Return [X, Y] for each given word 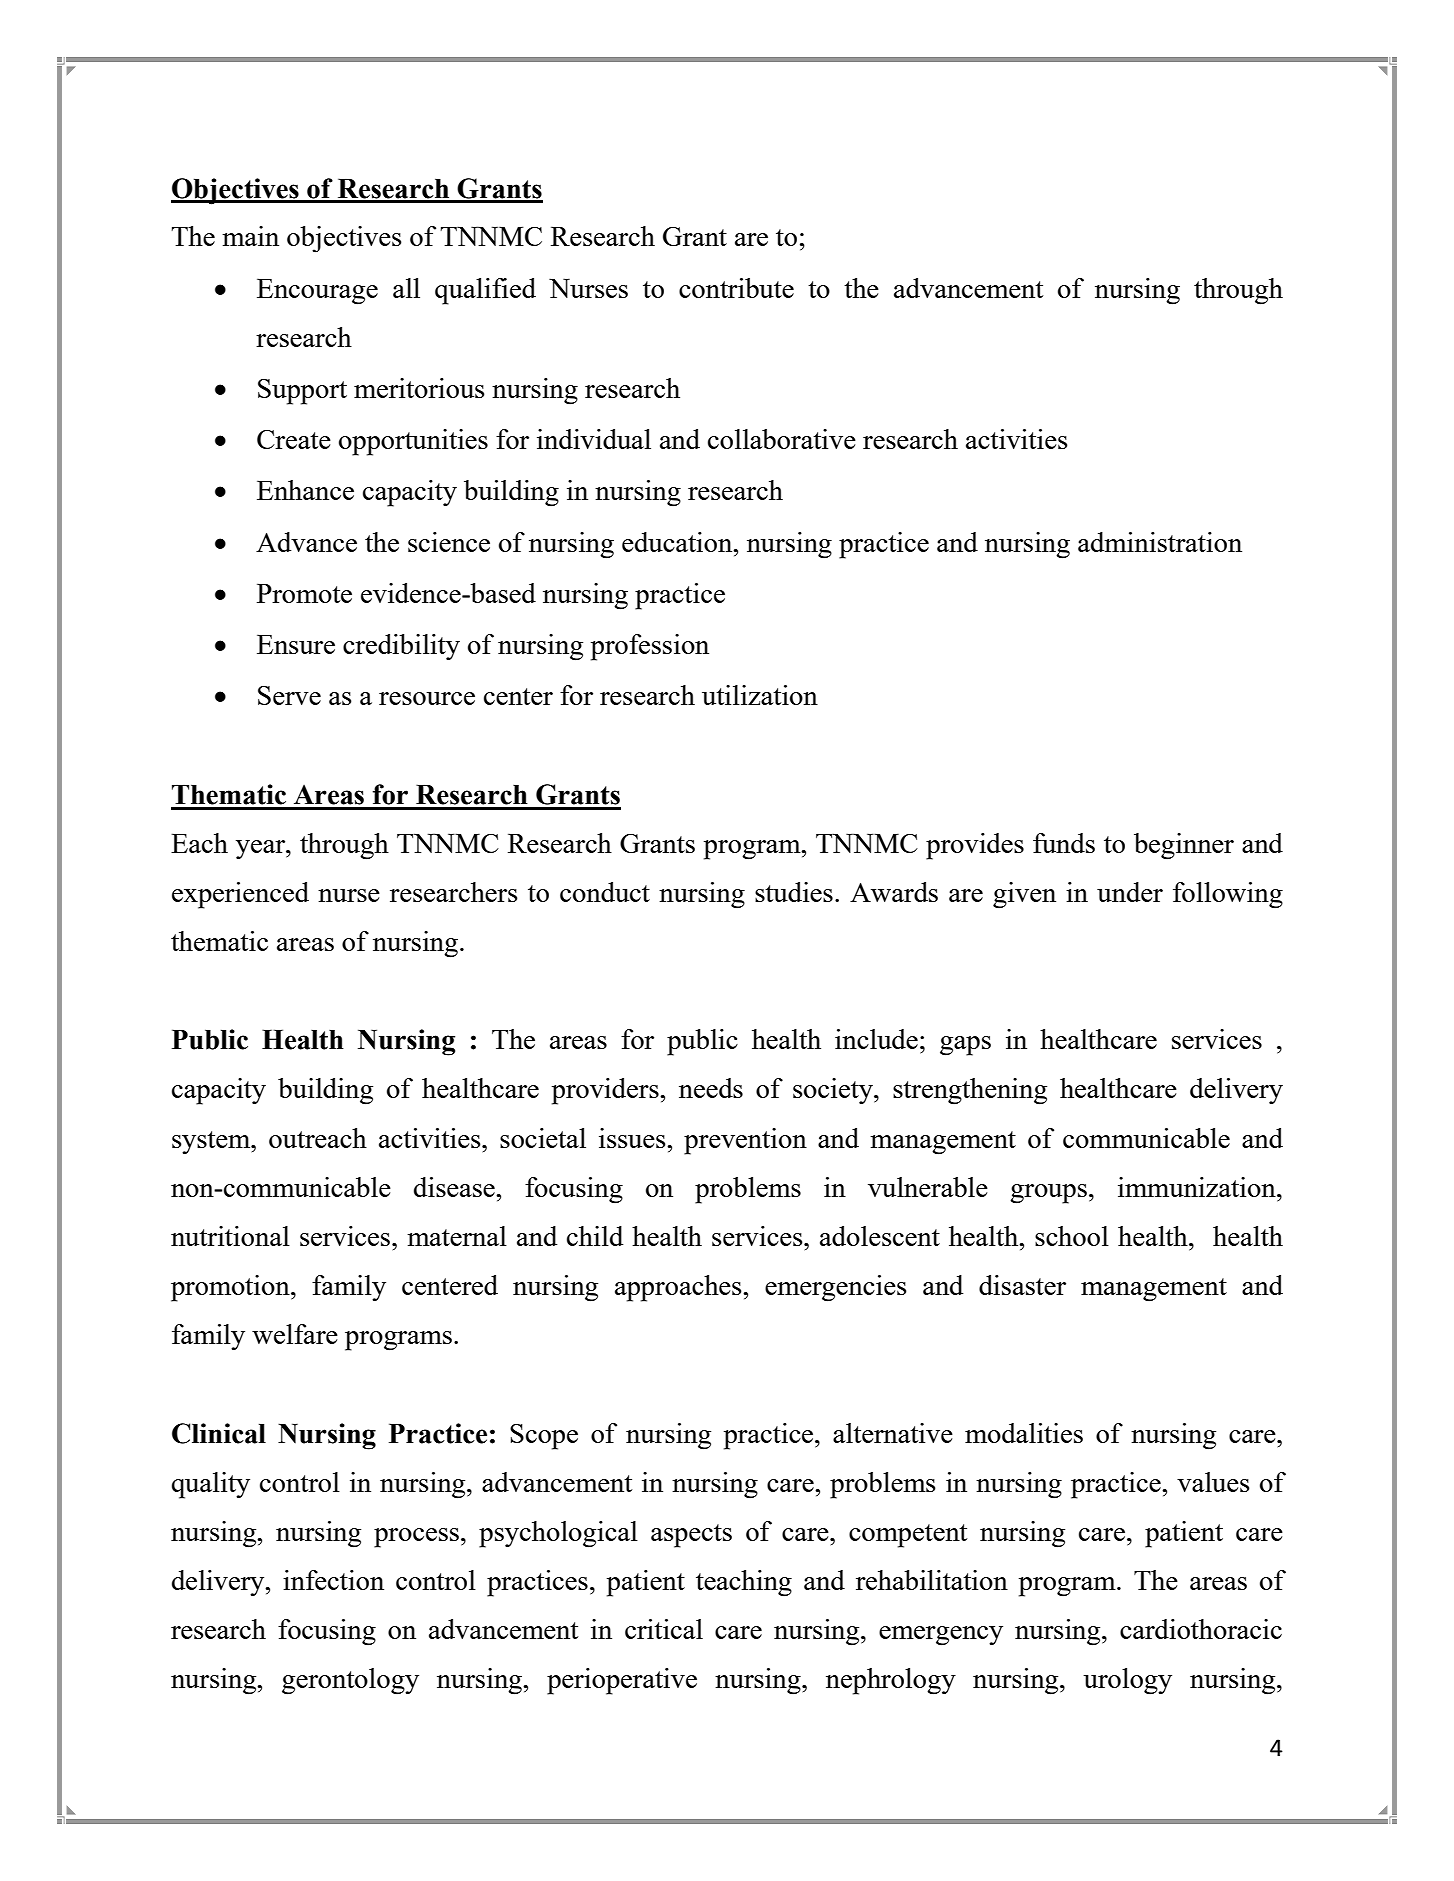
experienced [240, 895]
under [1130, 892]
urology [1127, 1681]
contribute [736, 288]
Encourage [317, 292]
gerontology [350, 1681]
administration [1160, 542]
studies [794, 892]
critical [664, 1629]
